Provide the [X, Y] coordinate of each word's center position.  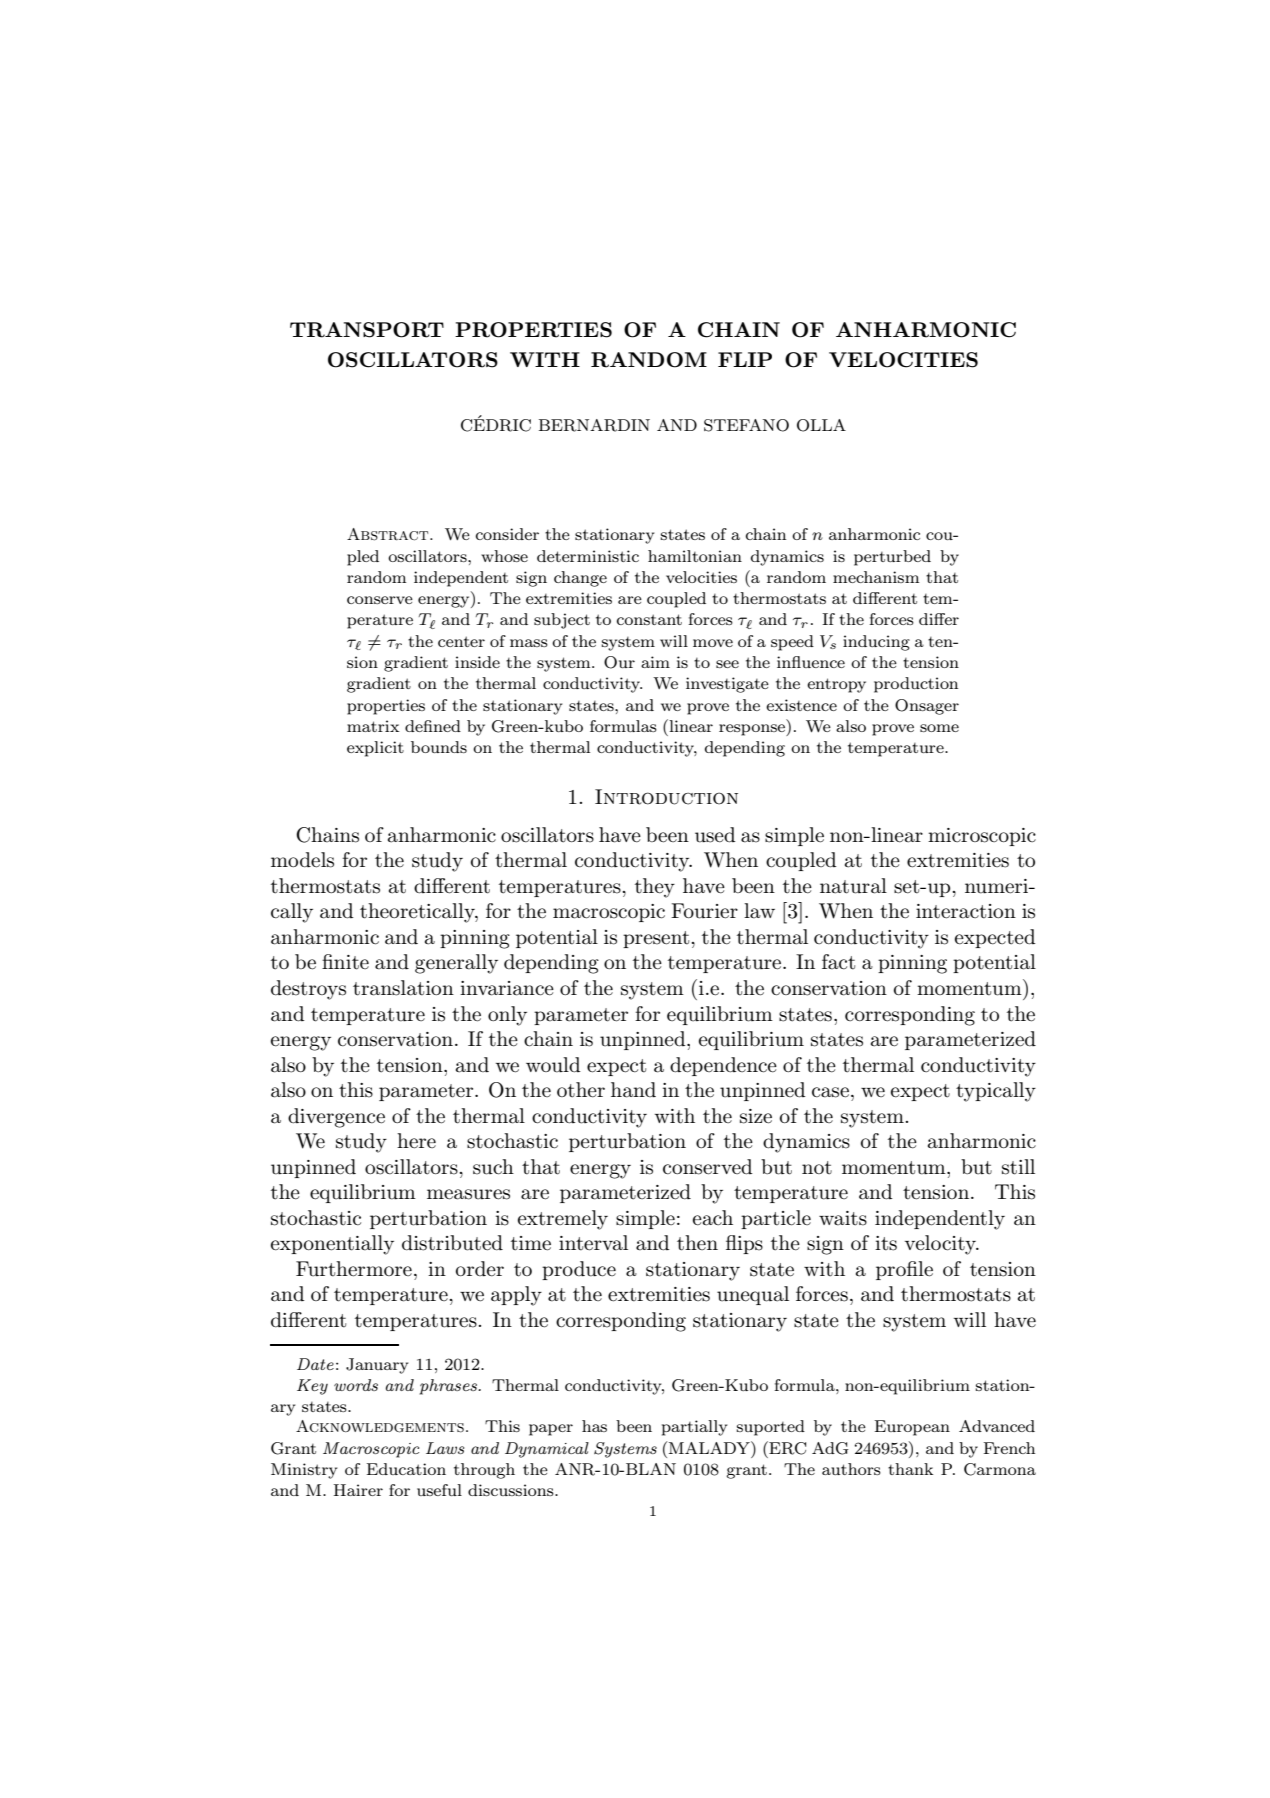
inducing [876, 643]
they [655, 888]
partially [694, 1428]
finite [345, 962]
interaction [966, 911]
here [416, 1141]
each [713, 1218]
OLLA [821, 425]
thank [910, 1469]
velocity [941, 1245]
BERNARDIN [594, 425]
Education [406, 1469]
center [461, 641]
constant [649, 619]
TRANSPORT [367, 330]
